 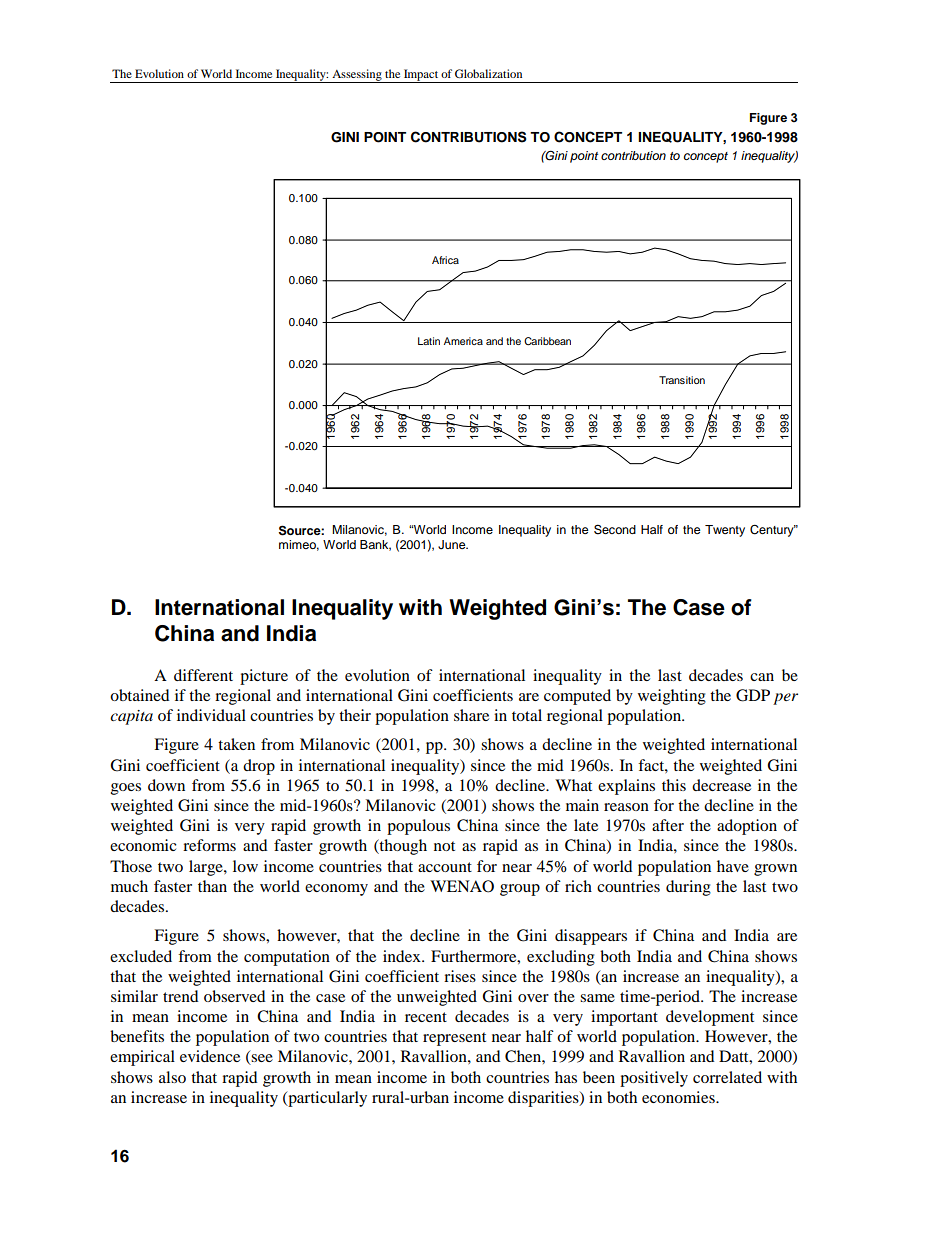 I want to click on Impact, so click(x=421, y=76).
